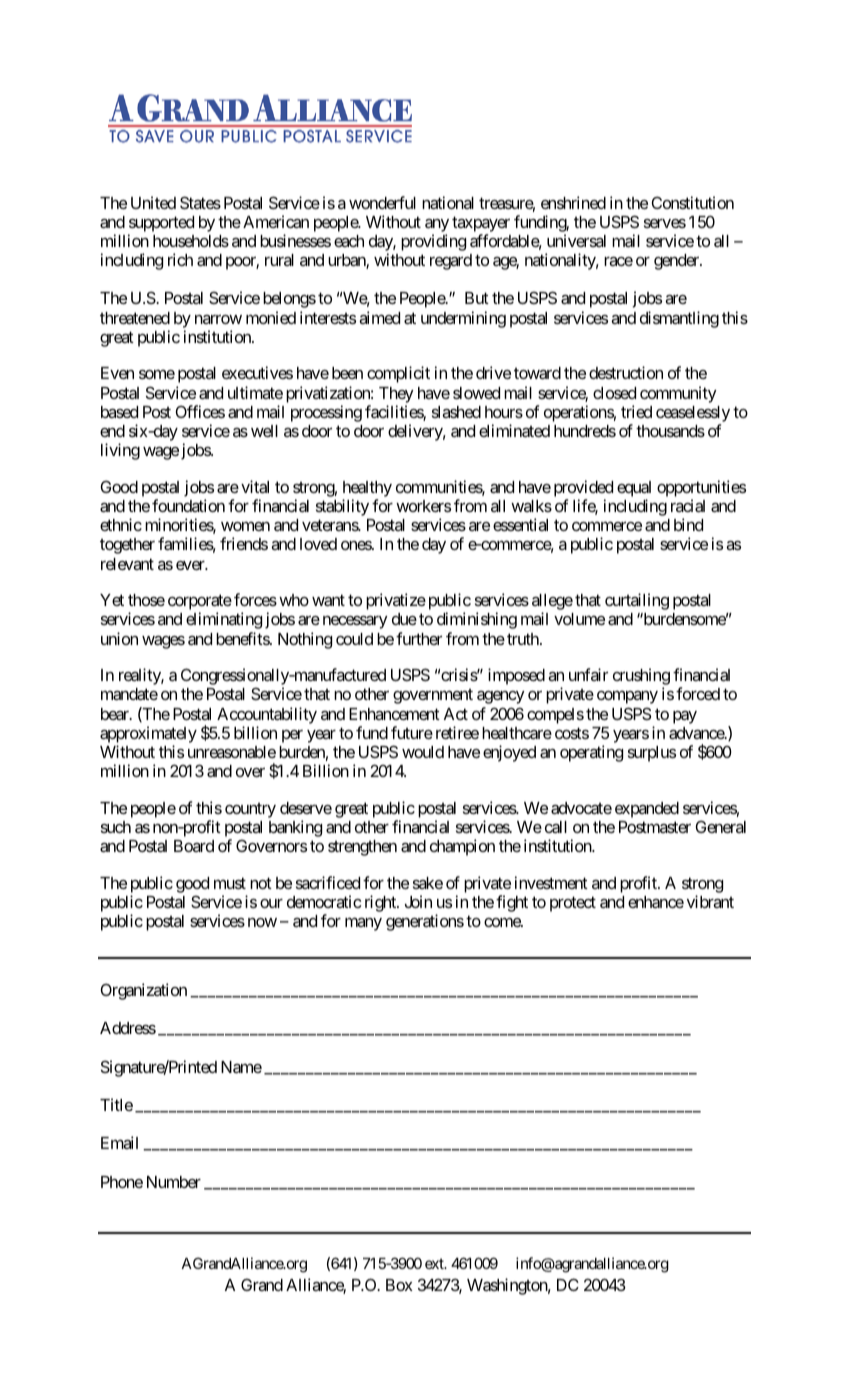 The width and height of the document is (849, 1400). Describe the element at coordinates (710, 901) in the document. I see `vibrant` at that location.
